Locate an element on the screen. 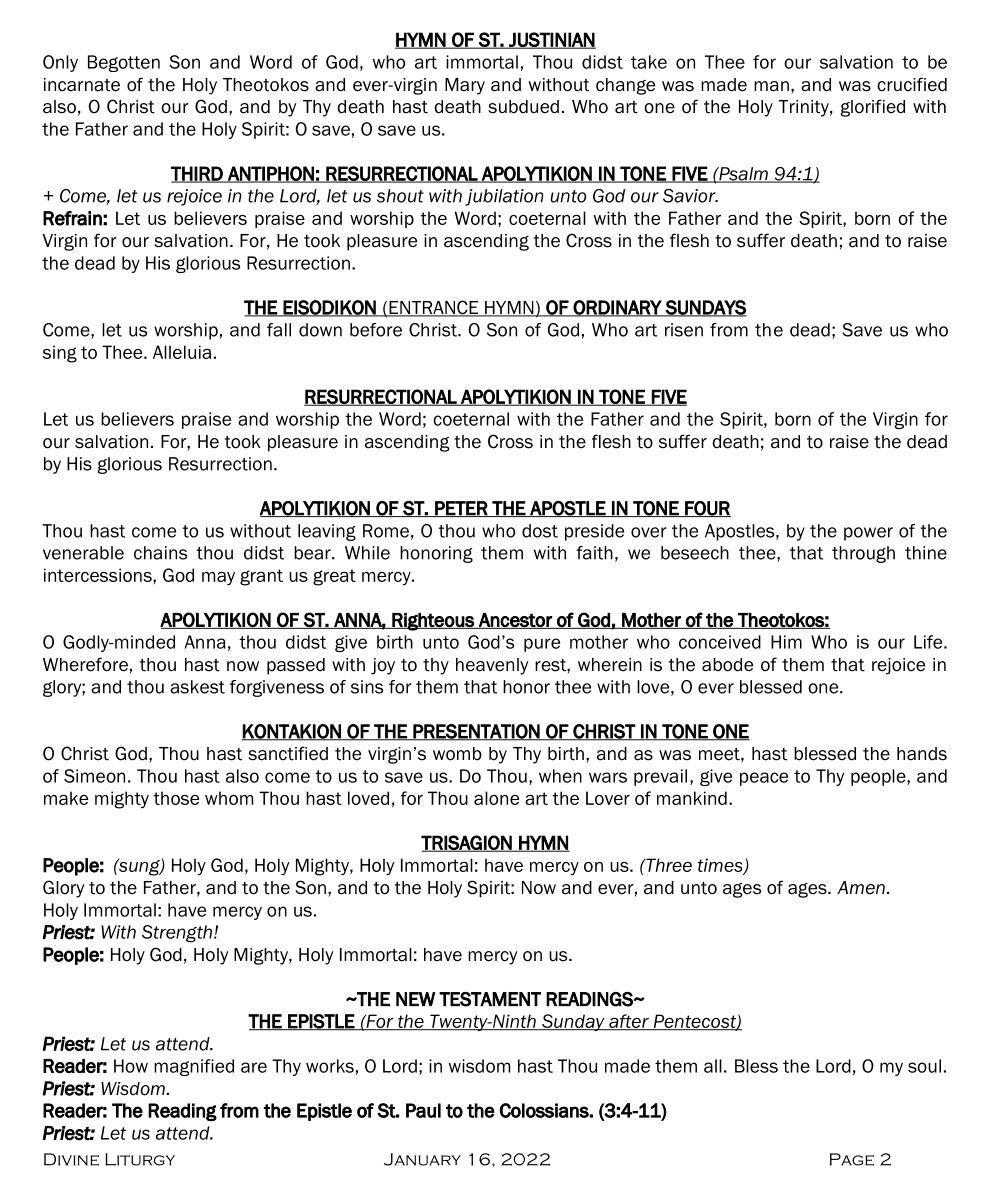 This screenshot has height=1204, width=991. Paul is located at coordinates (423, 1110).
